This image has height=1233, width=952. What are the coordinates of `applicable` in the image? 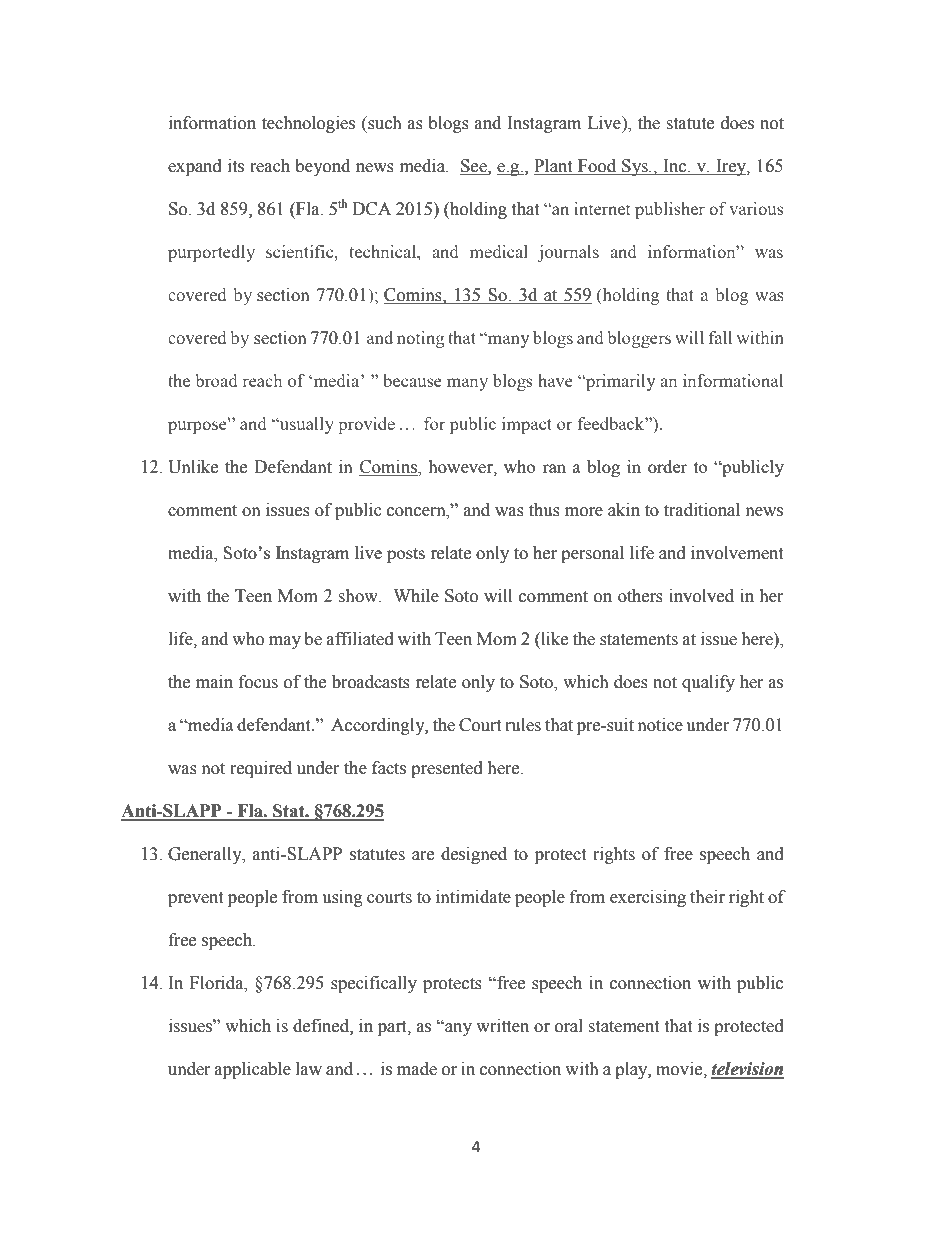 It's located at (253, 1070).
